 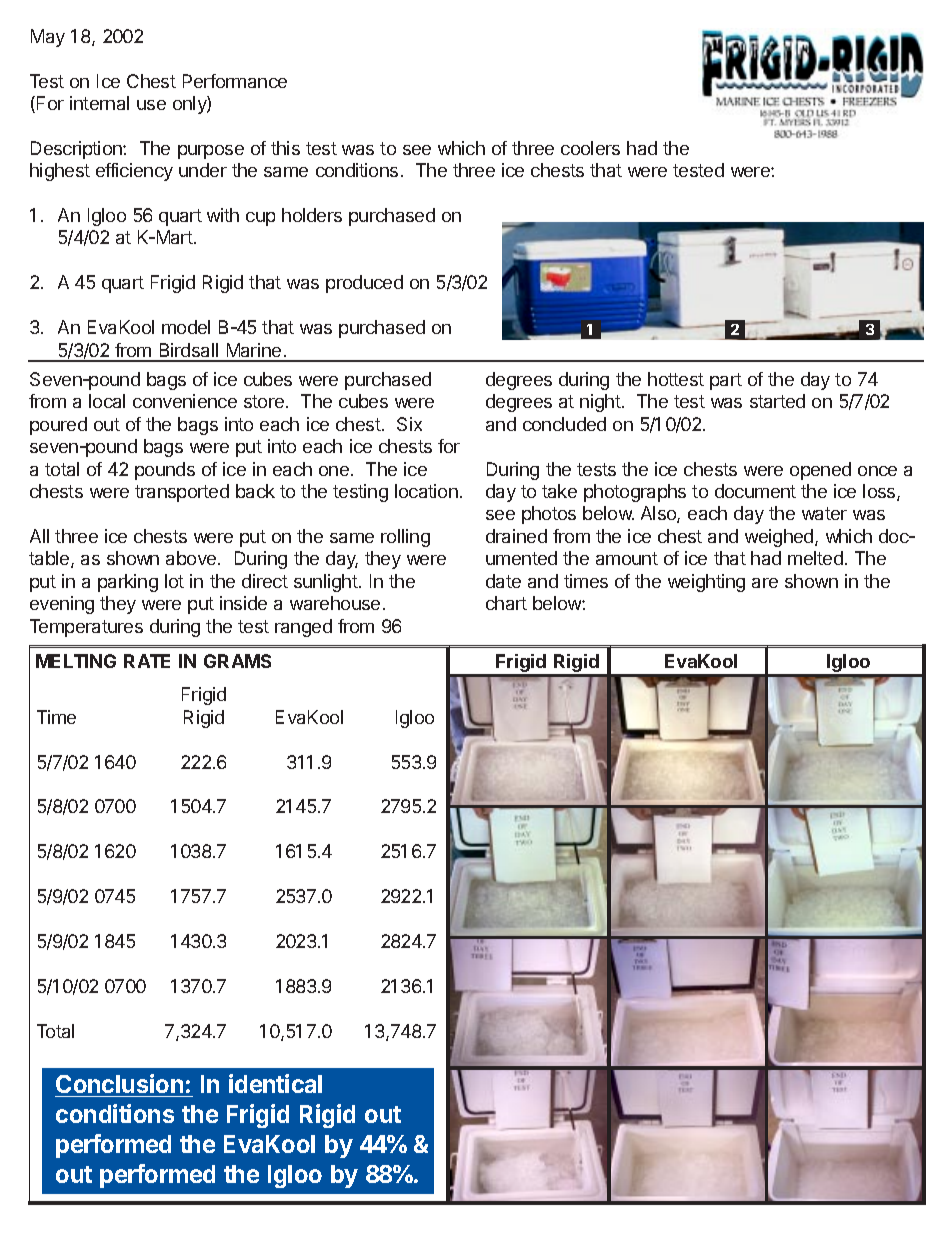 I want to click on coolers, so click(x=590, y=148).
